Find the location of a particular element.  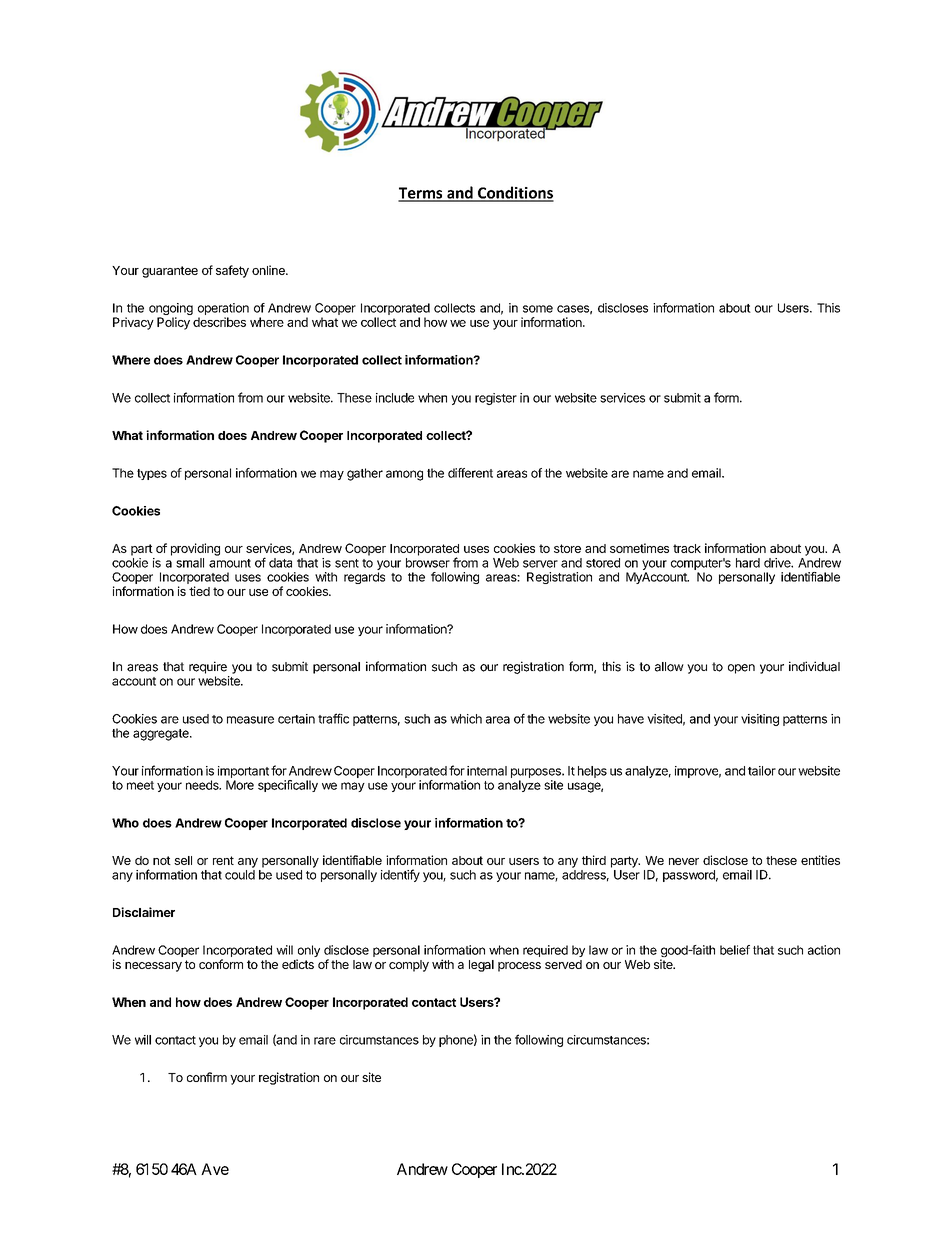

browser is located at coordinates (428, 563).
